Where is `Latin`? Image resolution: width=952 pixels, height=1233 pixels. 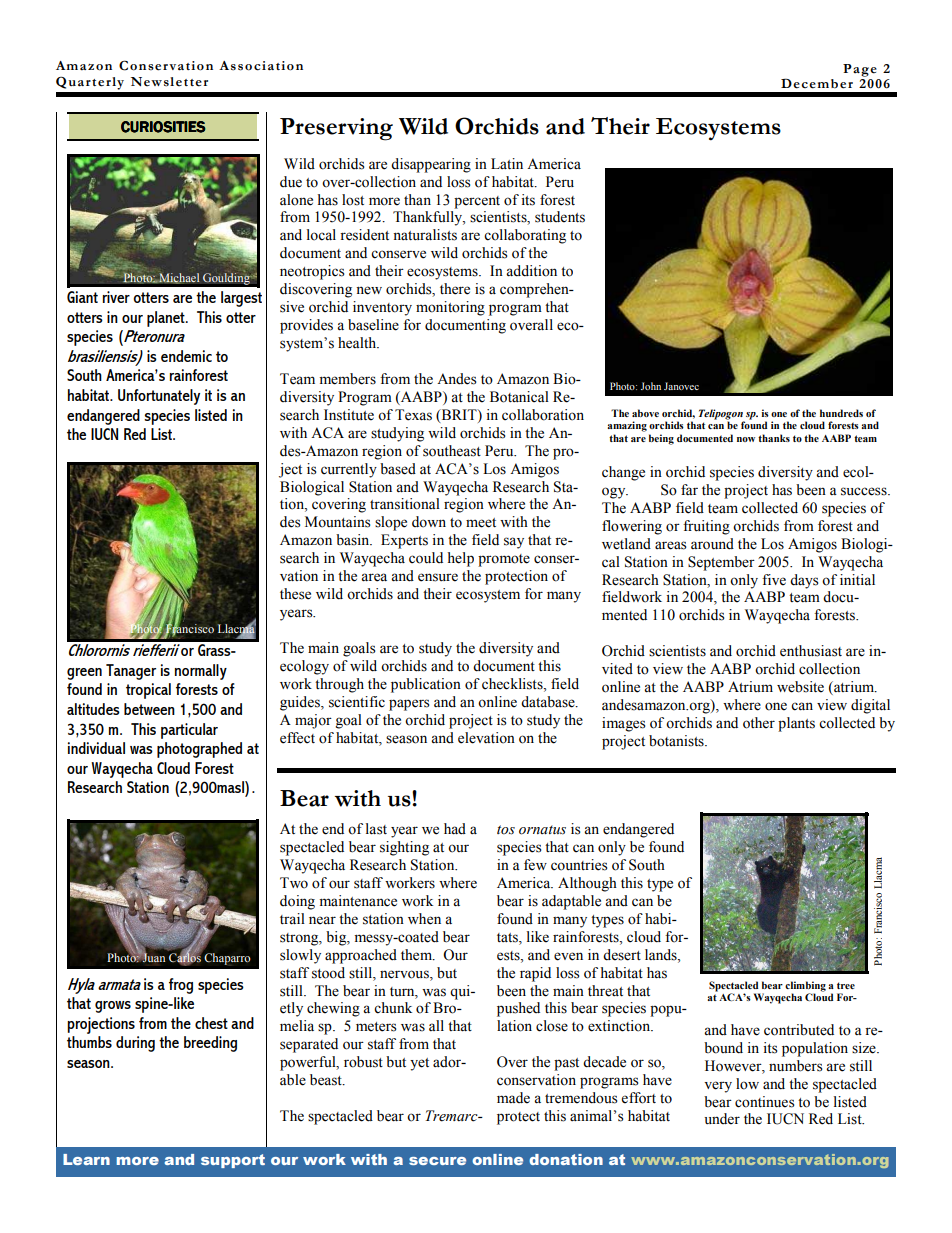 Latin is located at coordinates (507, 163).
